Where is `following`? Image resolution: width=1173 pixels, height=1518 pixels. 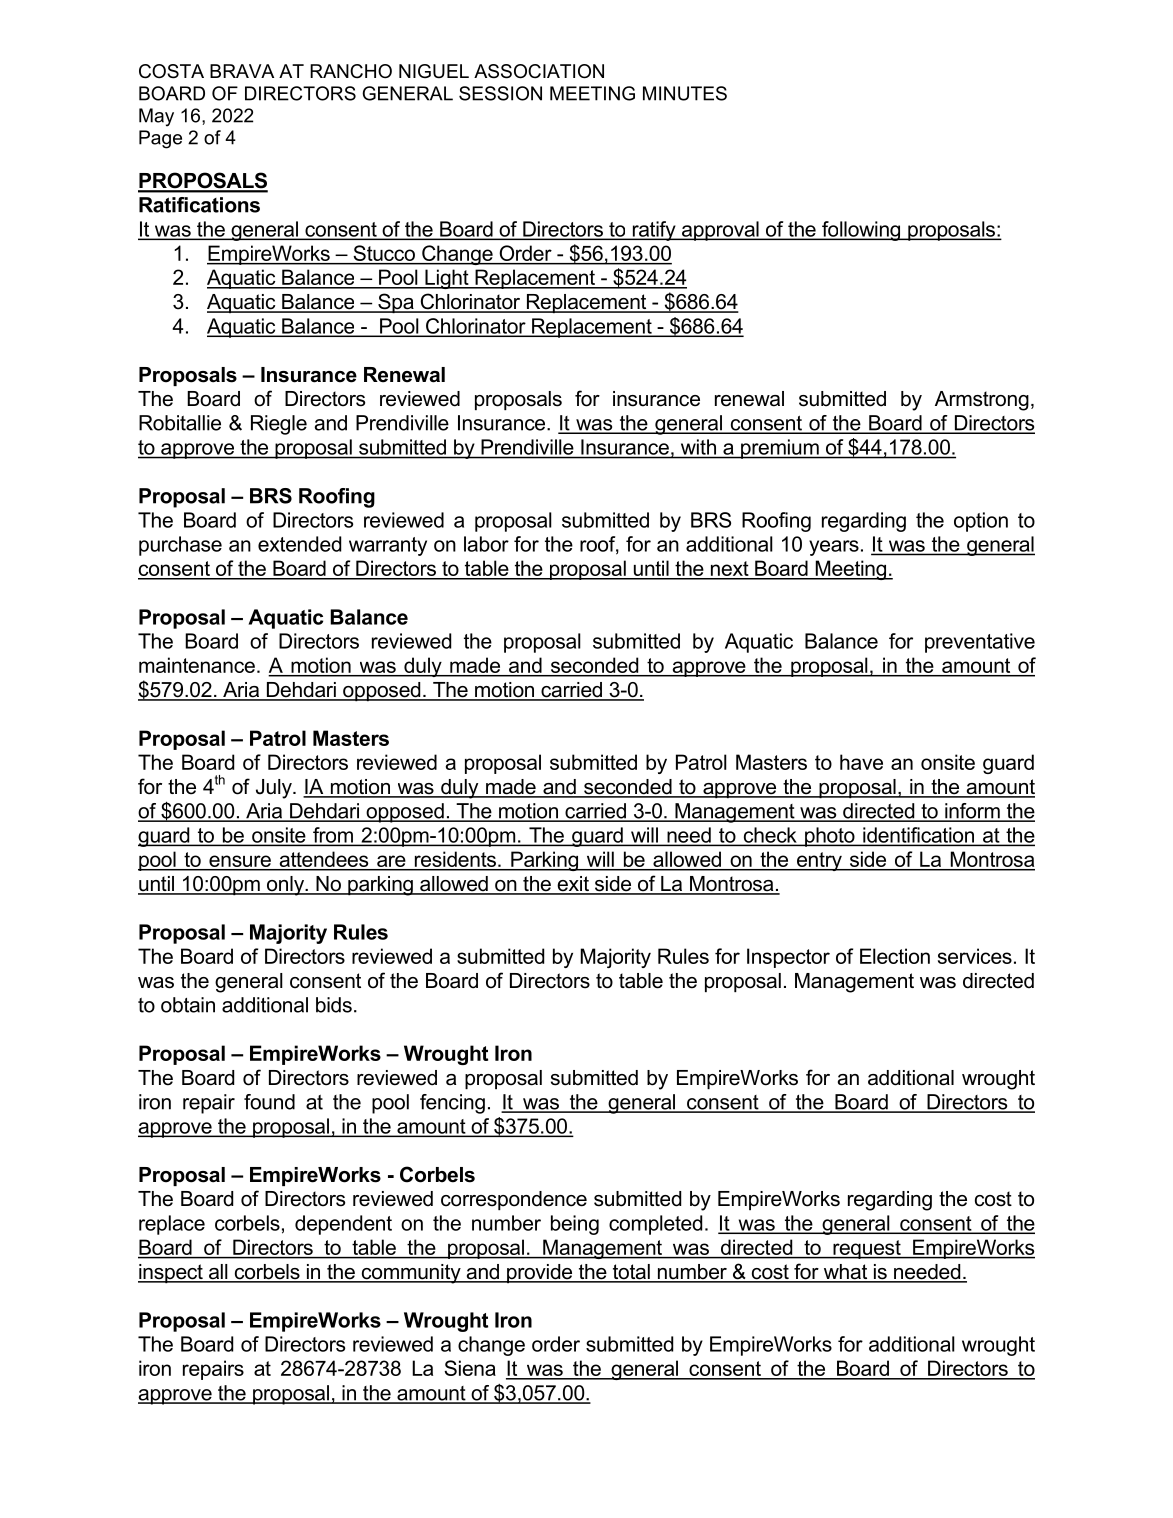 following is located at coordinates (861, 231).
